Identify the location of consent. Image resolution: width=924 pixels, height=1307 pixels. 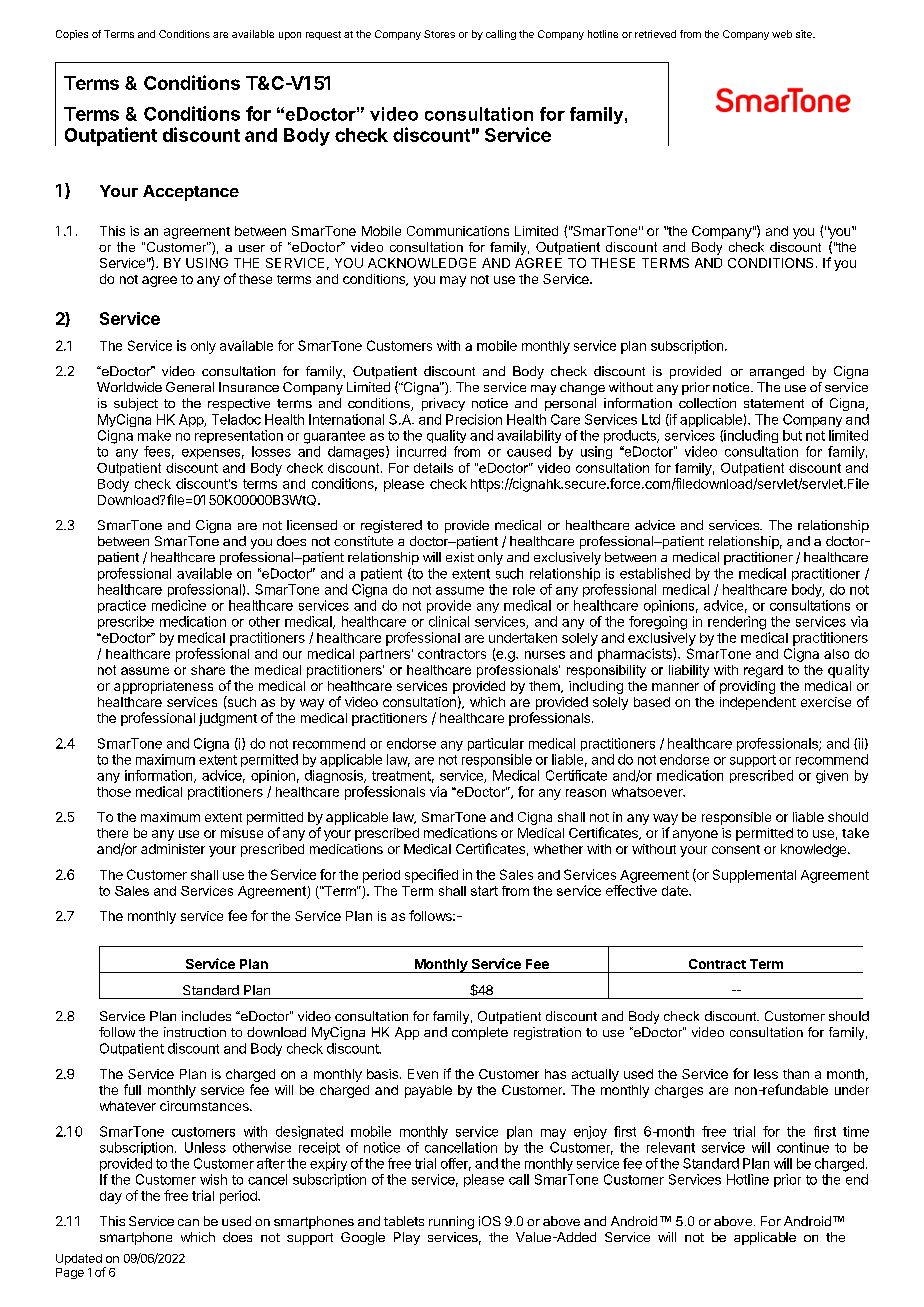
(736, 849).
